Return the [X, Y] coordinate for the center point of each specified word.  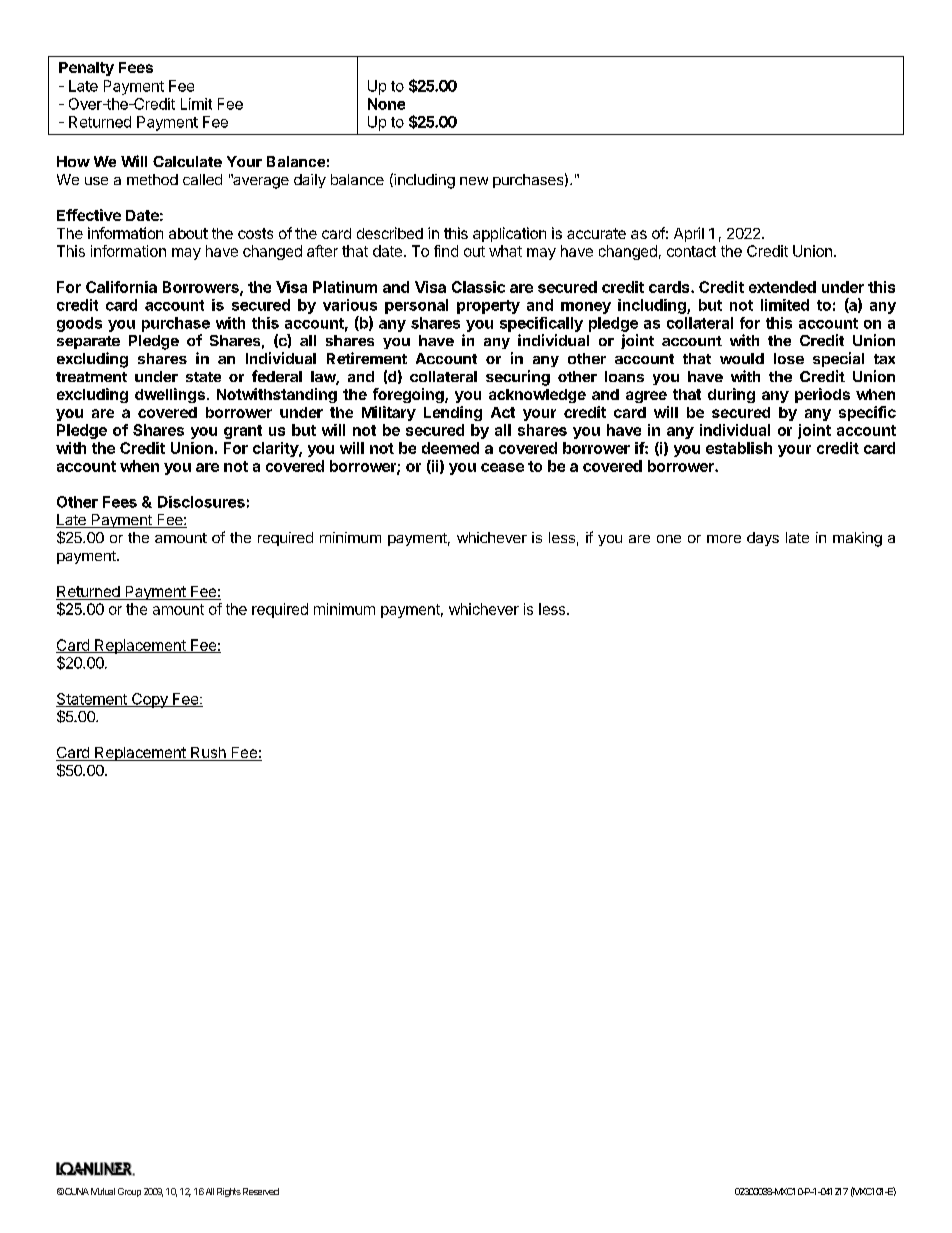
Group [129, 1192]
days [763, 539]
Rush [208, 754]
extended [782, 287]
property [488, 307]
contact [691, 251]
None [386, 104]
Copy [149, 700]
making [857, 539]
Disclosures [201, 502]
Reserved [261, 1191]
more [724, 539]
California [121, 287]
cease [502, 467]
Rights [229, 1192]
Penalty [86, 69]
